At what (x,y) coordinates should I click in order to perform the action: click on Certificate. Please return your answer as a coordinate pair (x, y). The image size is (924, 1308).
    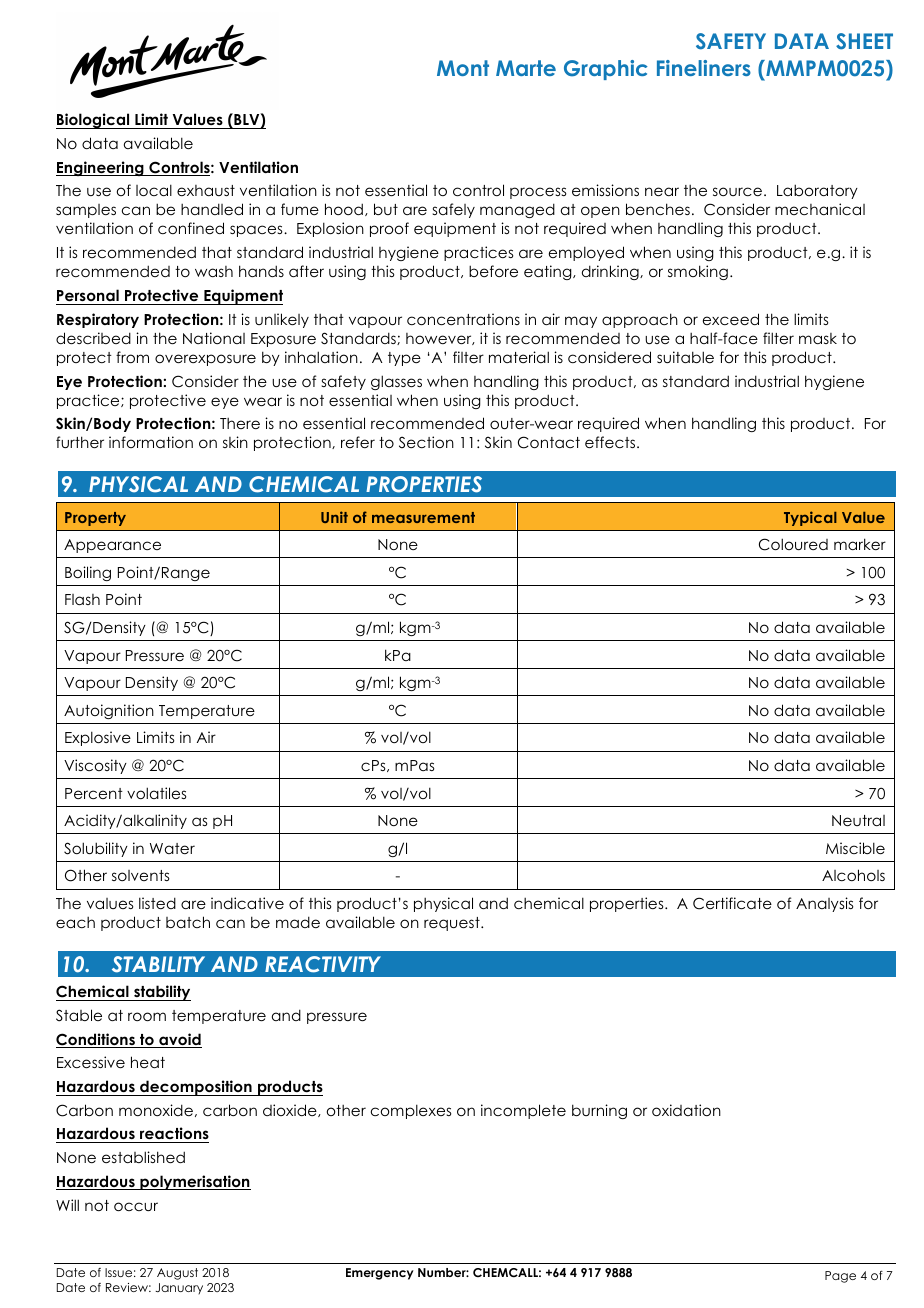
    Looking at the image, I should click on (732, 903).
